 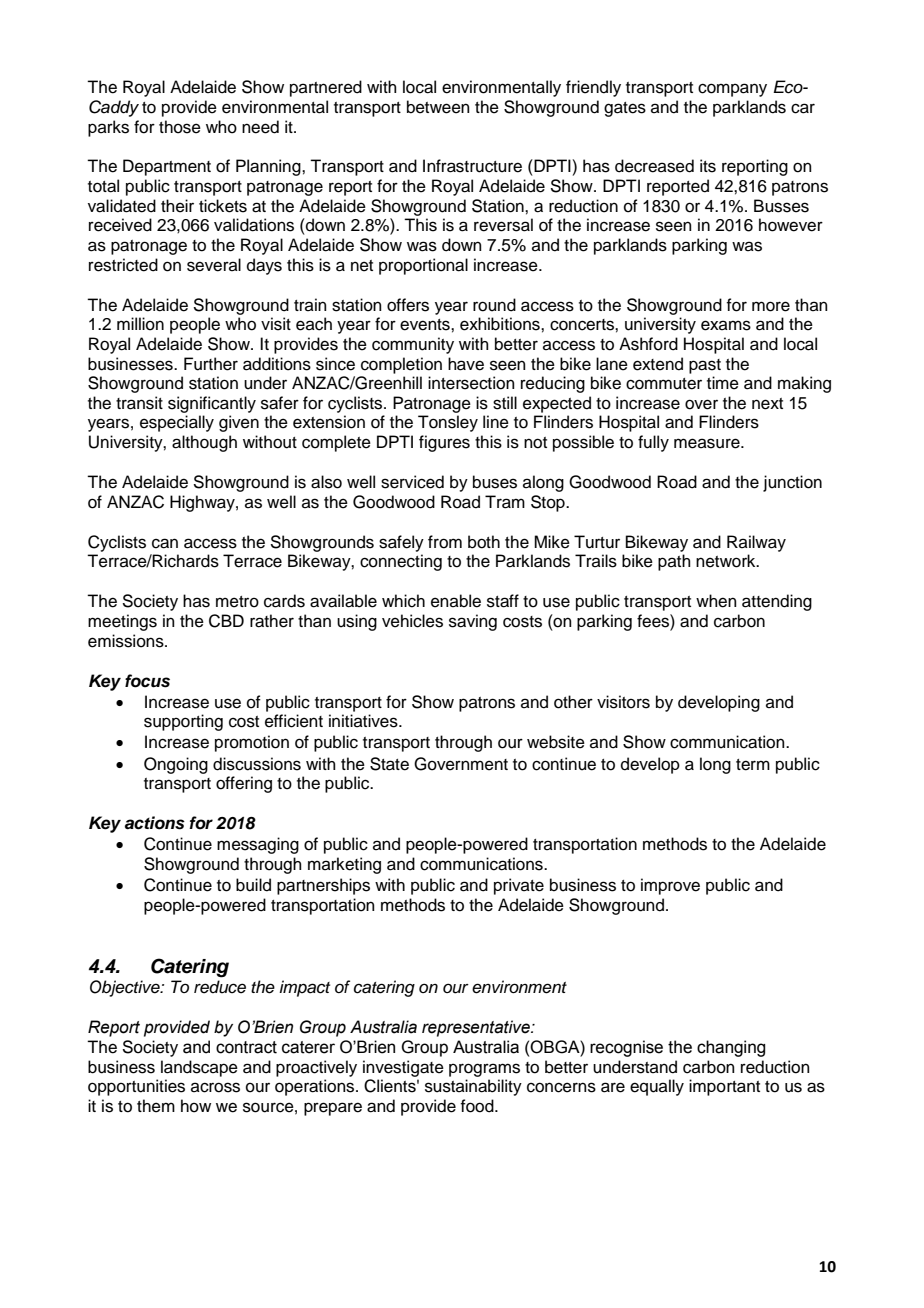 I want to click on CBD, so click(x=226, y=621).
